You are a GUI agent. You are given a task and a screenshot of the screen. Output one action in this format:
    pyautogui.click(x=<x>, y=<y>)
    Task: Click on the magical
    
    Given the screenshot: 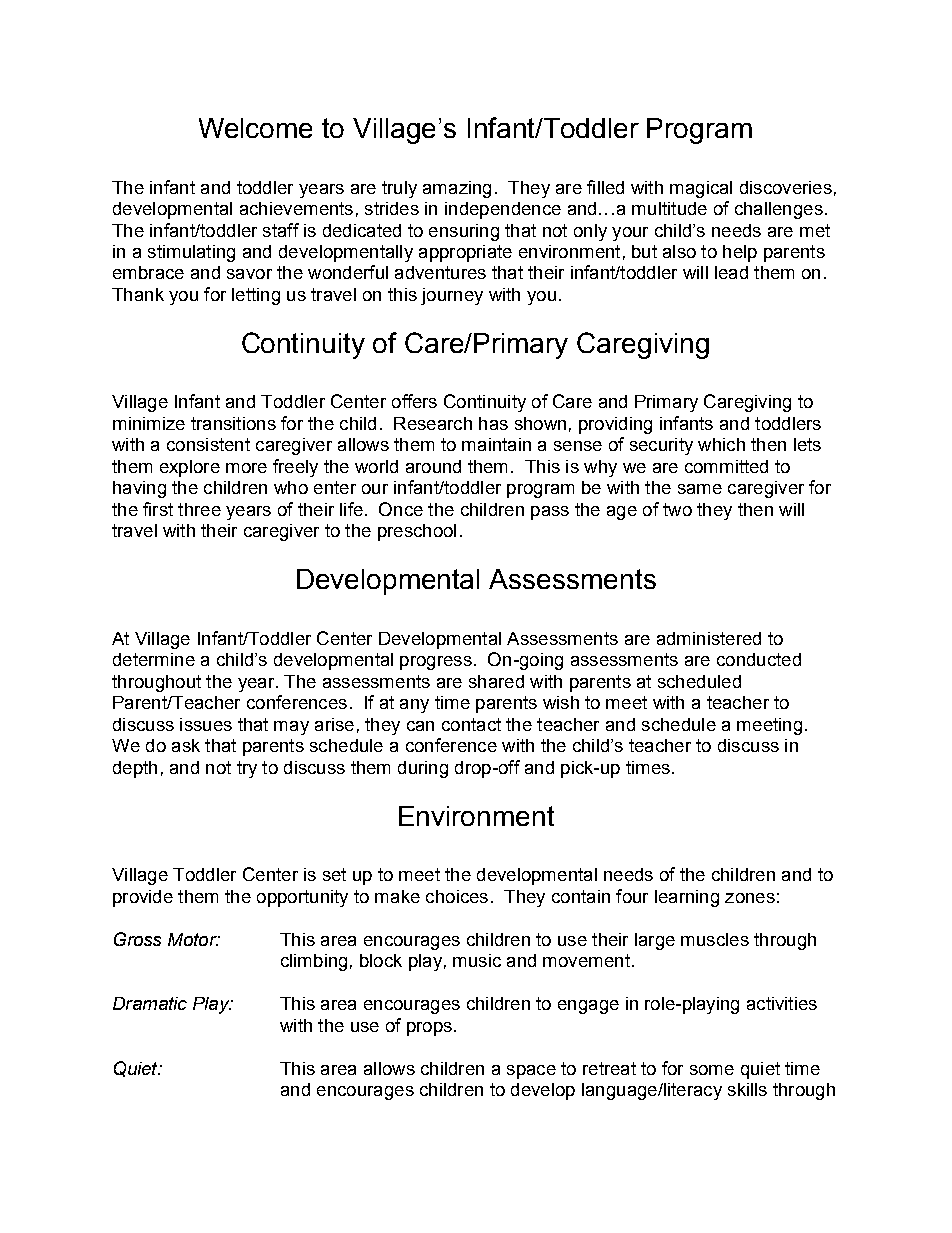 What is the action you would take?
    pyautogui.click(x=701, y=189)
